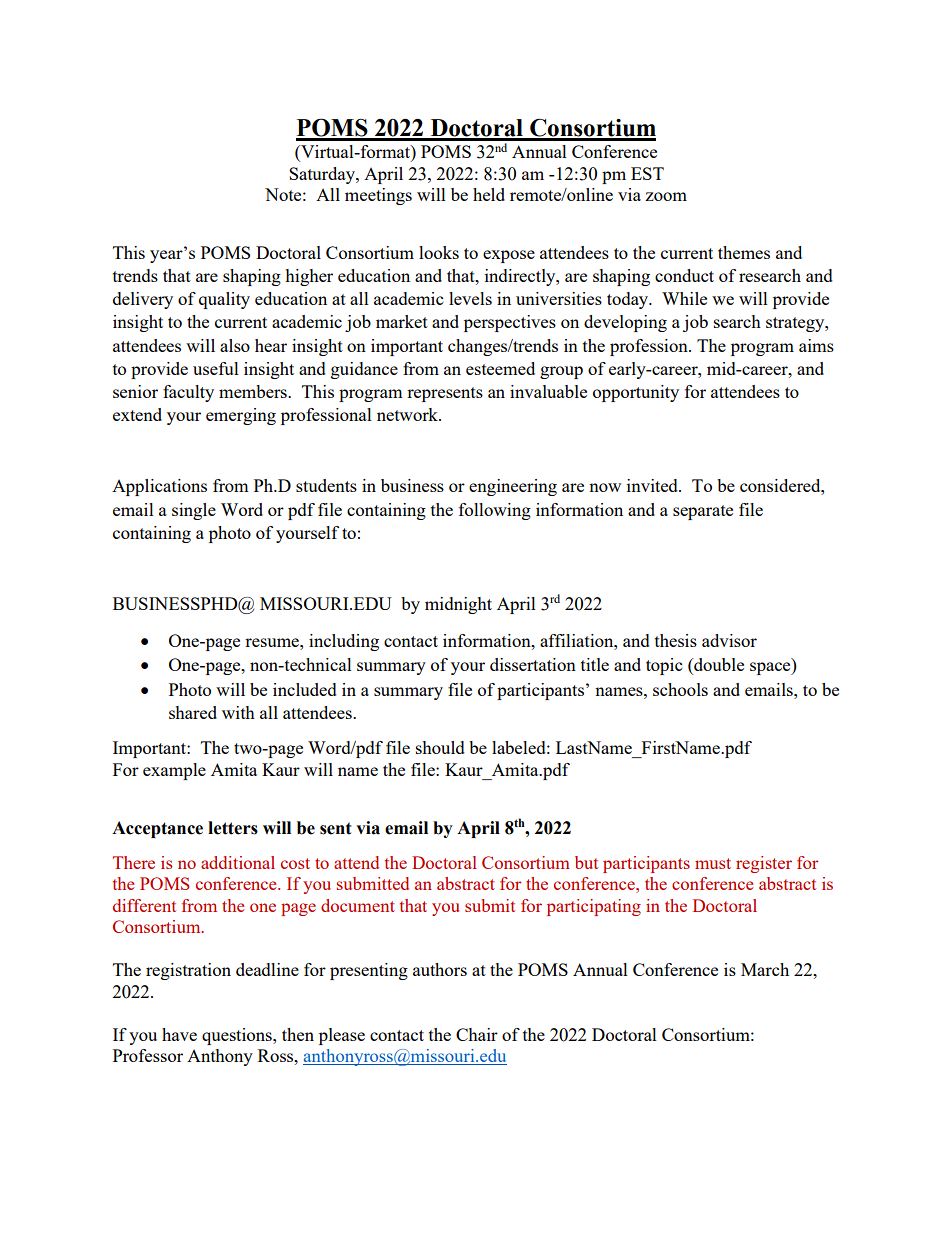  What do you see at coordinates (489, 194) in the screenshot?
I see `held` at bounding box center [489, 194].
